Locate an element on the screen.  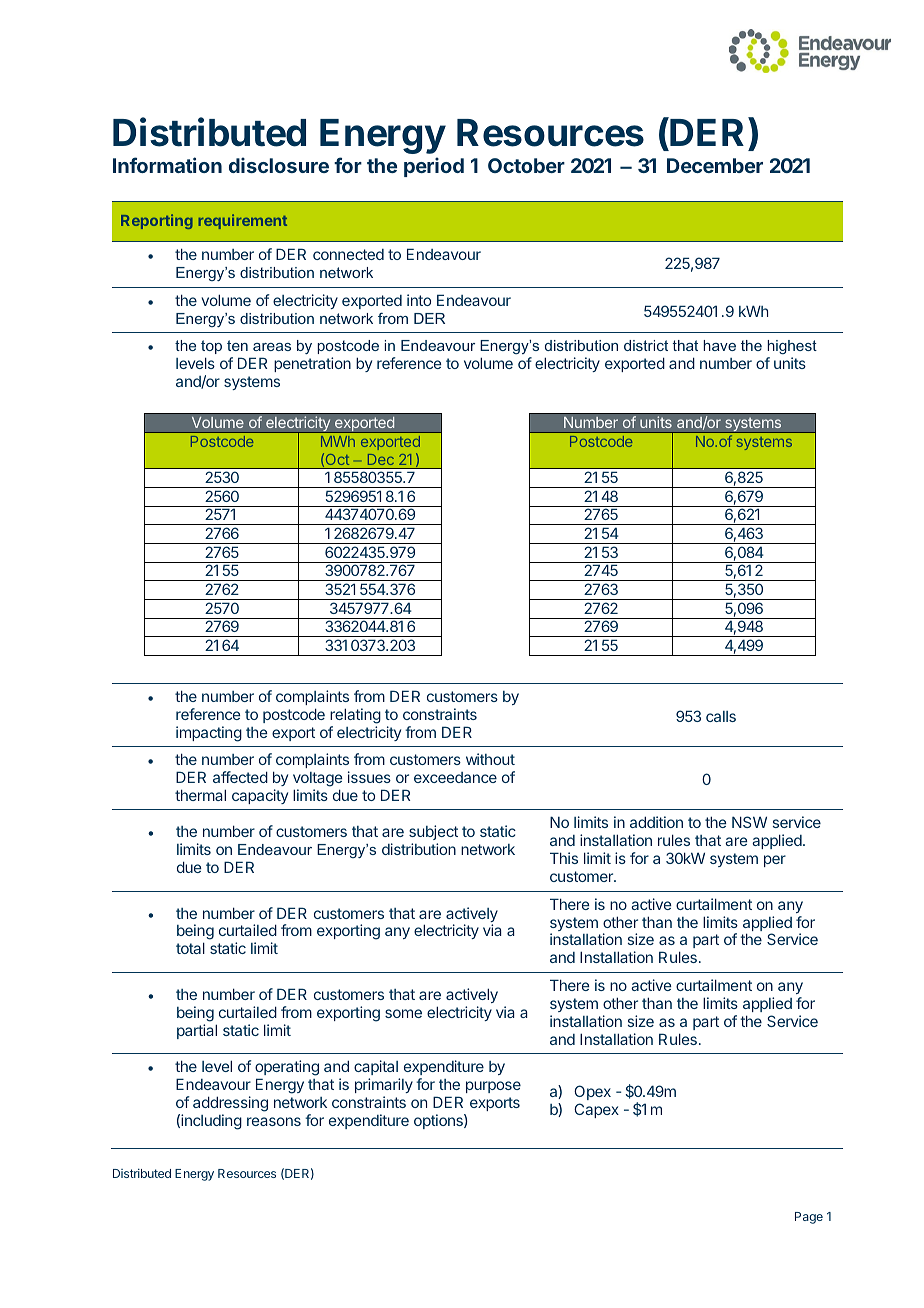
without is located at coordinates (490, 759).
